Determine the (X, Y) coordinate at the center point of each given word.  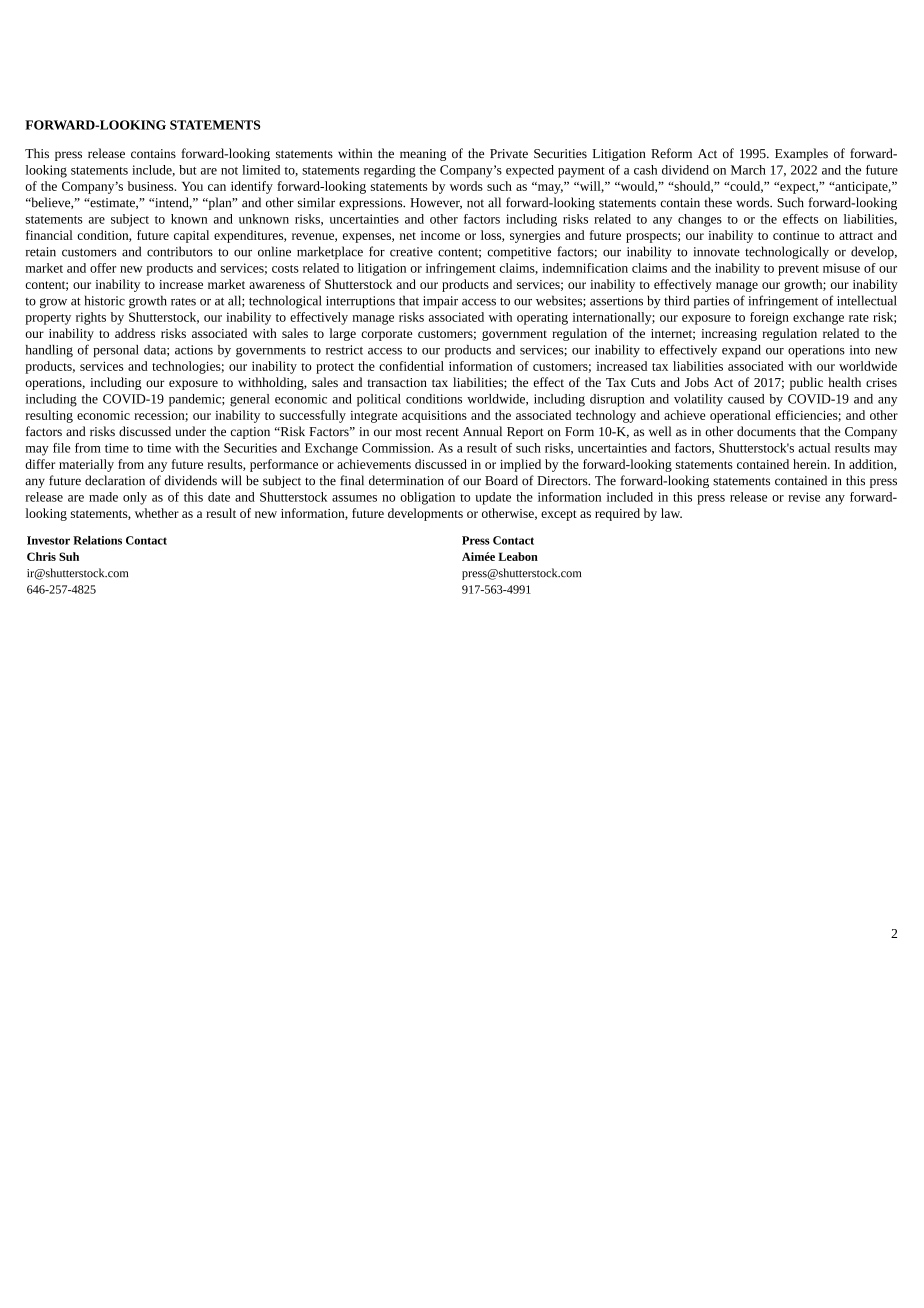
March (748, 170)
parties (711, 302)
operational (740, 416)
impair (440, 302)
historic (105, 300)
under (191, 431)
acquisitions (434, 417)
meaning (423, 155)
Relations (97, 540)
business (152, 186)
